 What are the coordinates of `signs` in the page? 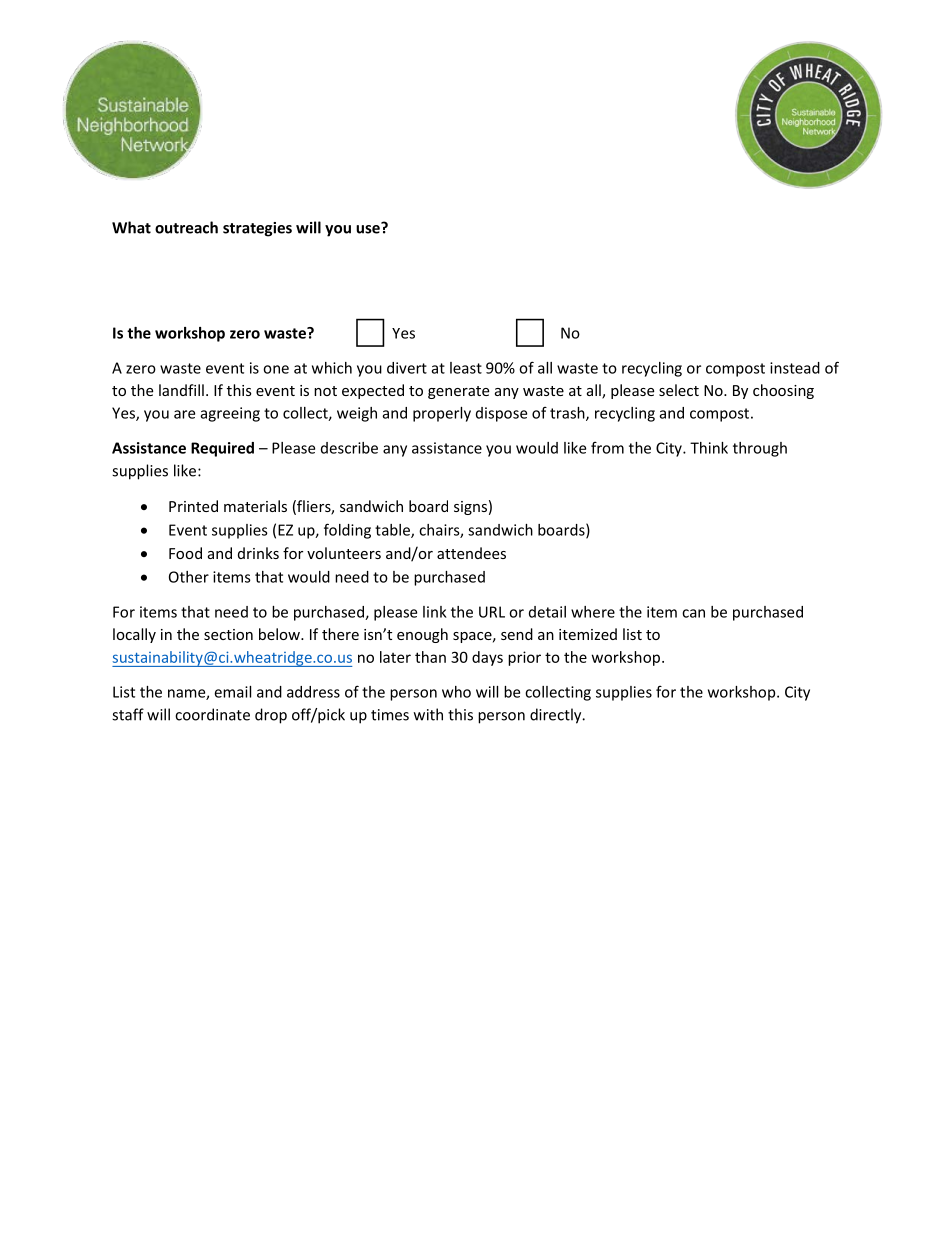 It's located at (470, 508).
